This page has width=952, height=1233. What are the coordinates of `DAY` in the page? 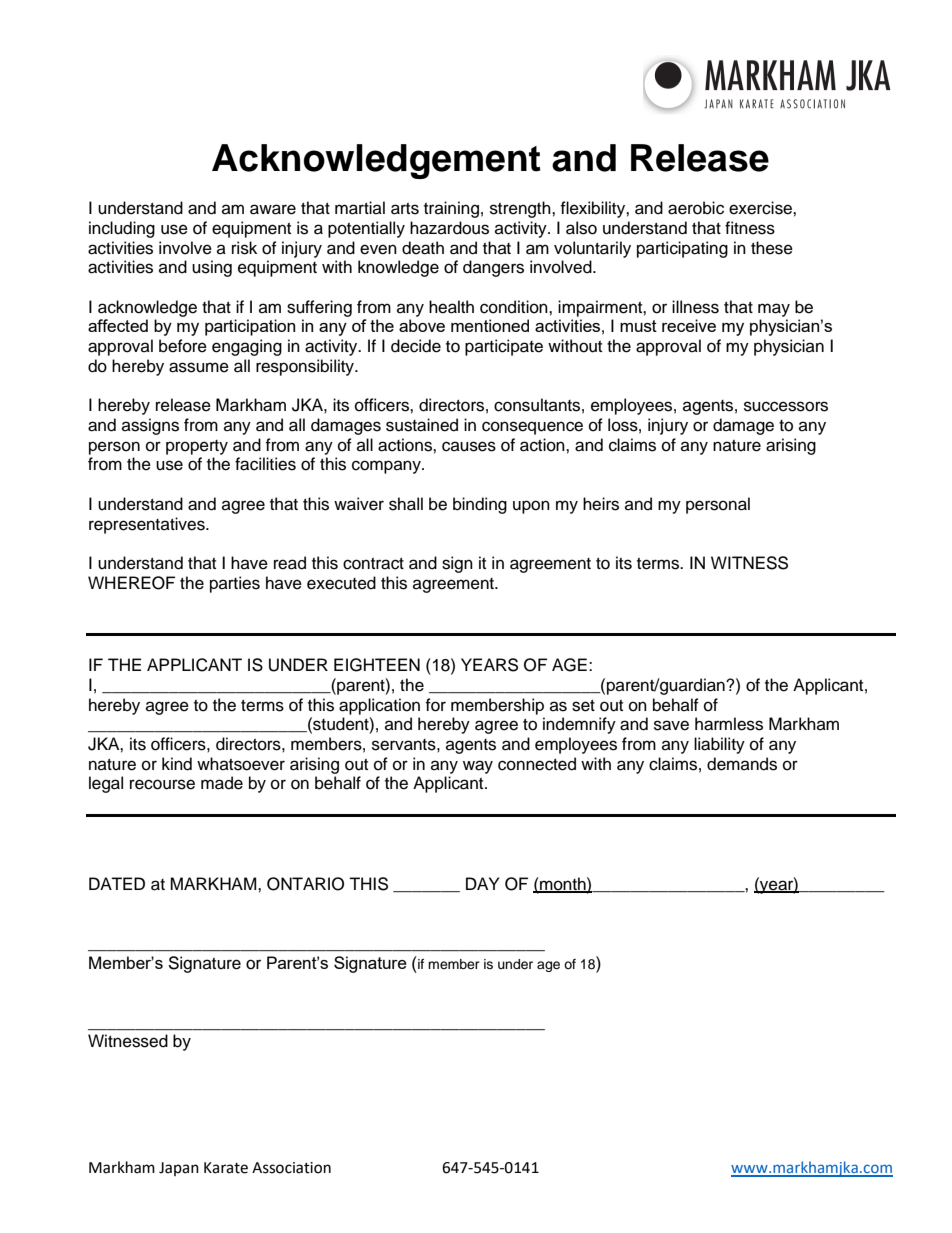 It's located at (482, 883).
